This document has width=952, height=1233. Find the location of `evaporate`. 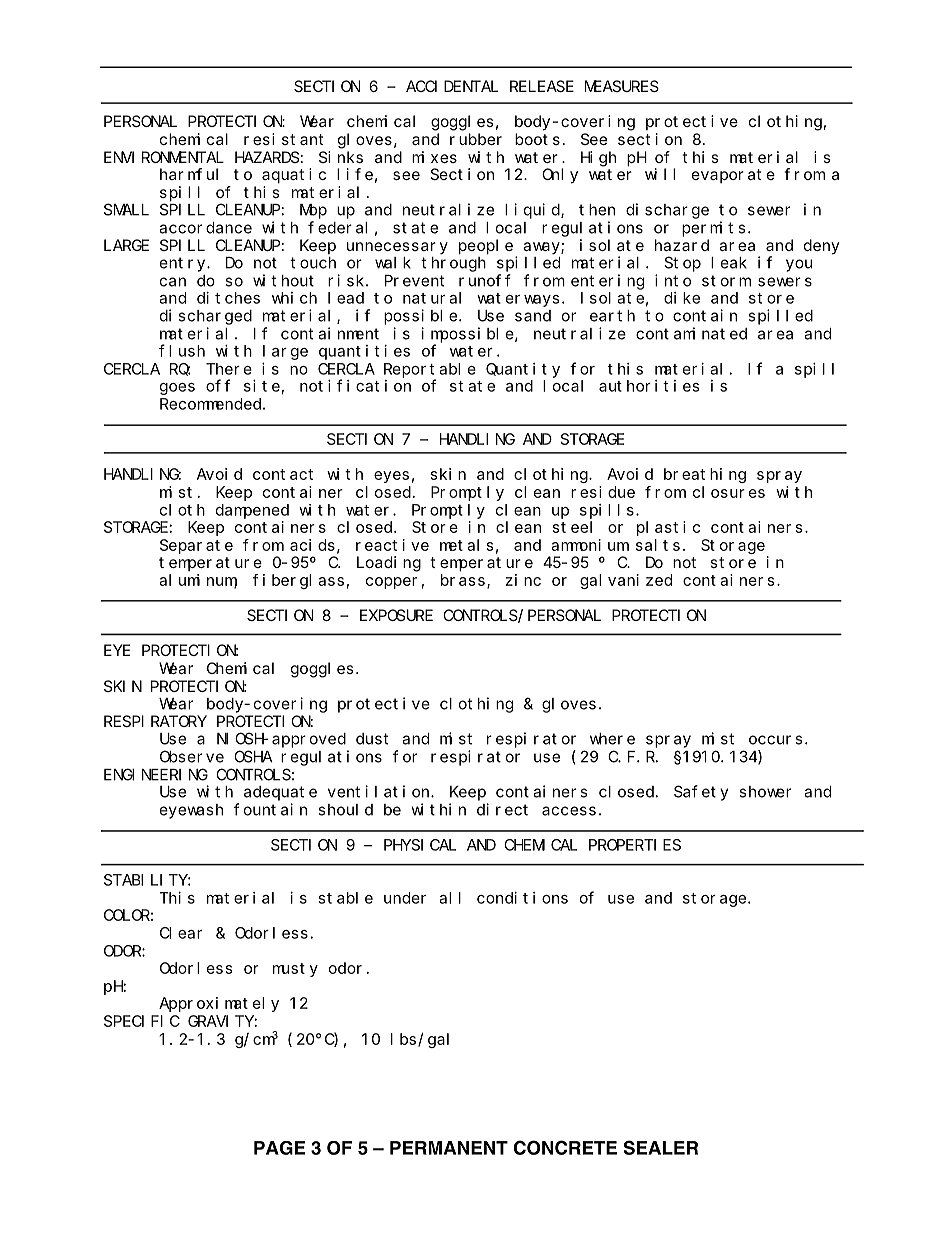

evaporate is located at coordinates (733, 176).
